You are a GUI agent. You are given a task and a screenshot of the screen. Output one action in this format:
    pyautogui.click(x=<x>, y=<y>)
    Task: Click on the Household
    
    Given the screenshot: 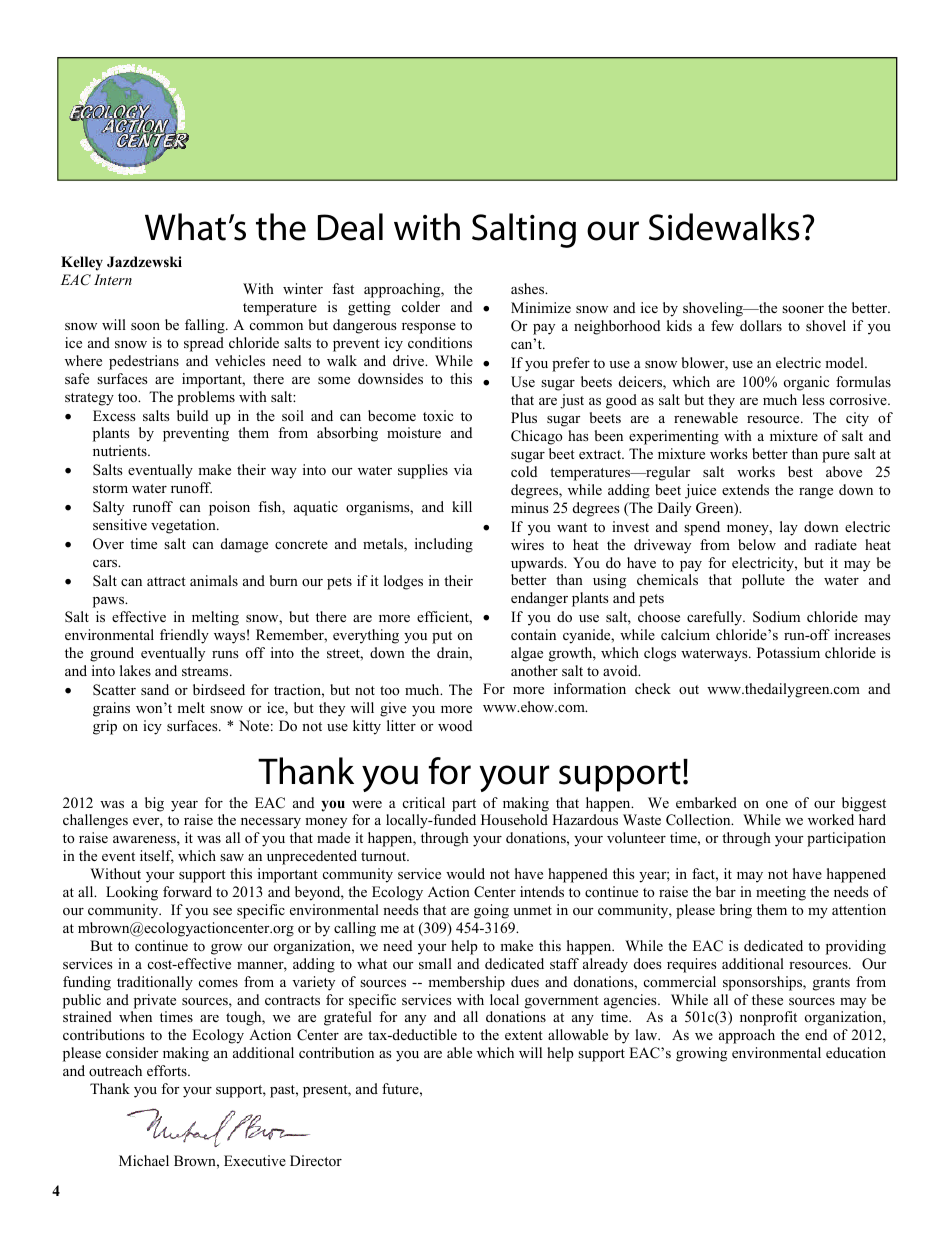 What is the action you would take?
    pyautogui.click(x=514, y=819)
